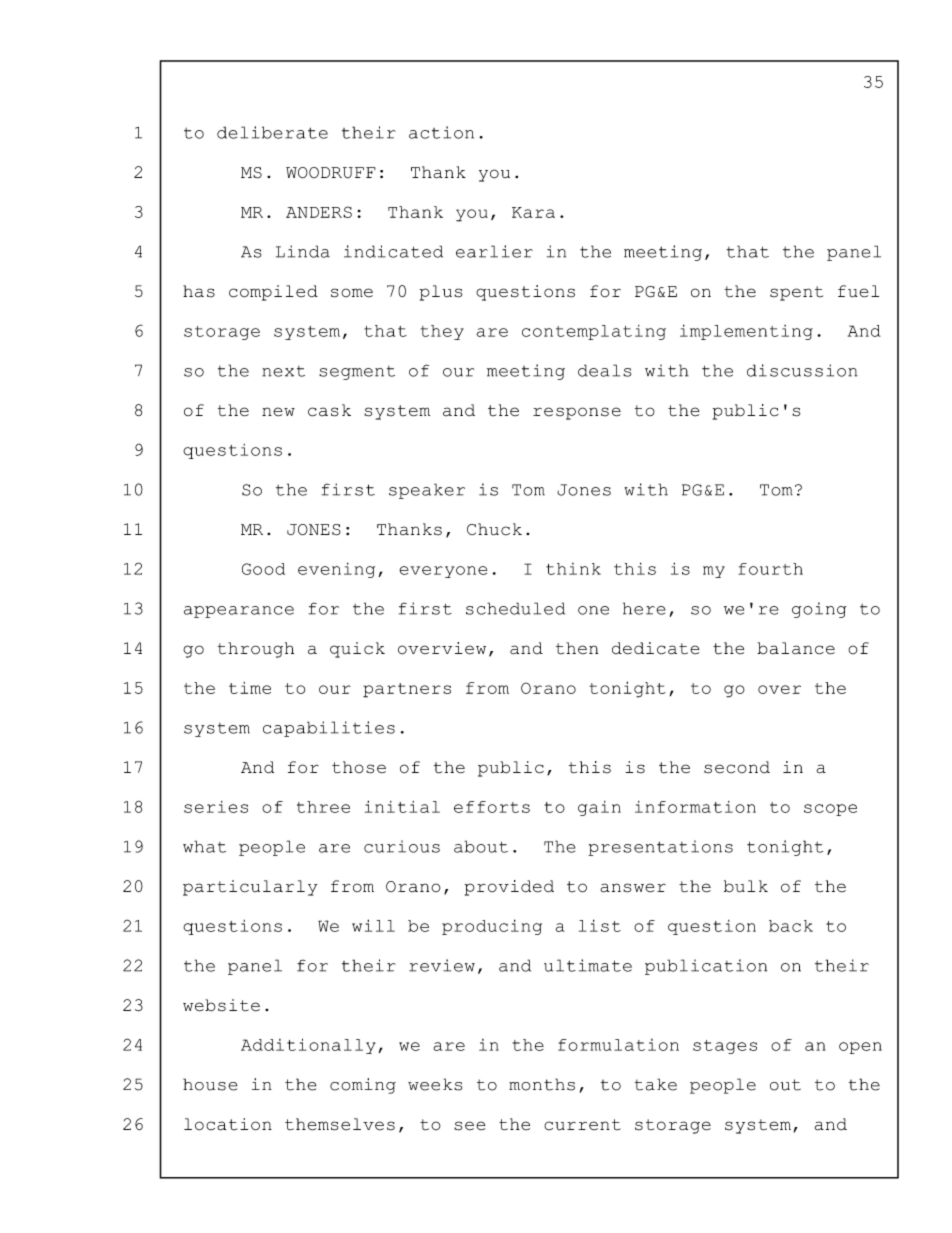  What do you see at coordinates (272, 132) in the document?
I see `deliberate` at bounding box center [272, 132].
